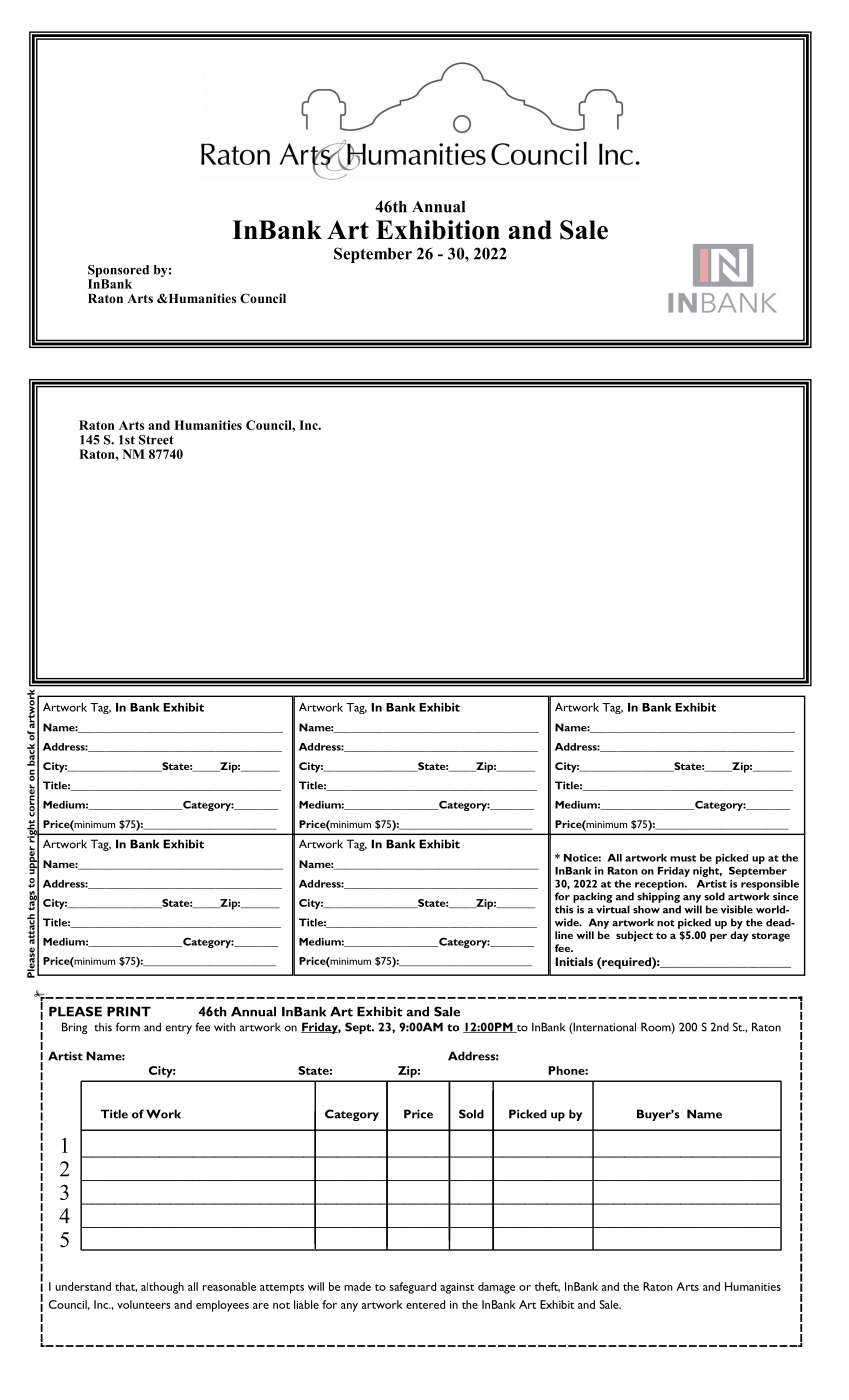 This screenshot has height=1400, width=849. I want to click on must, so click(683, 858).
